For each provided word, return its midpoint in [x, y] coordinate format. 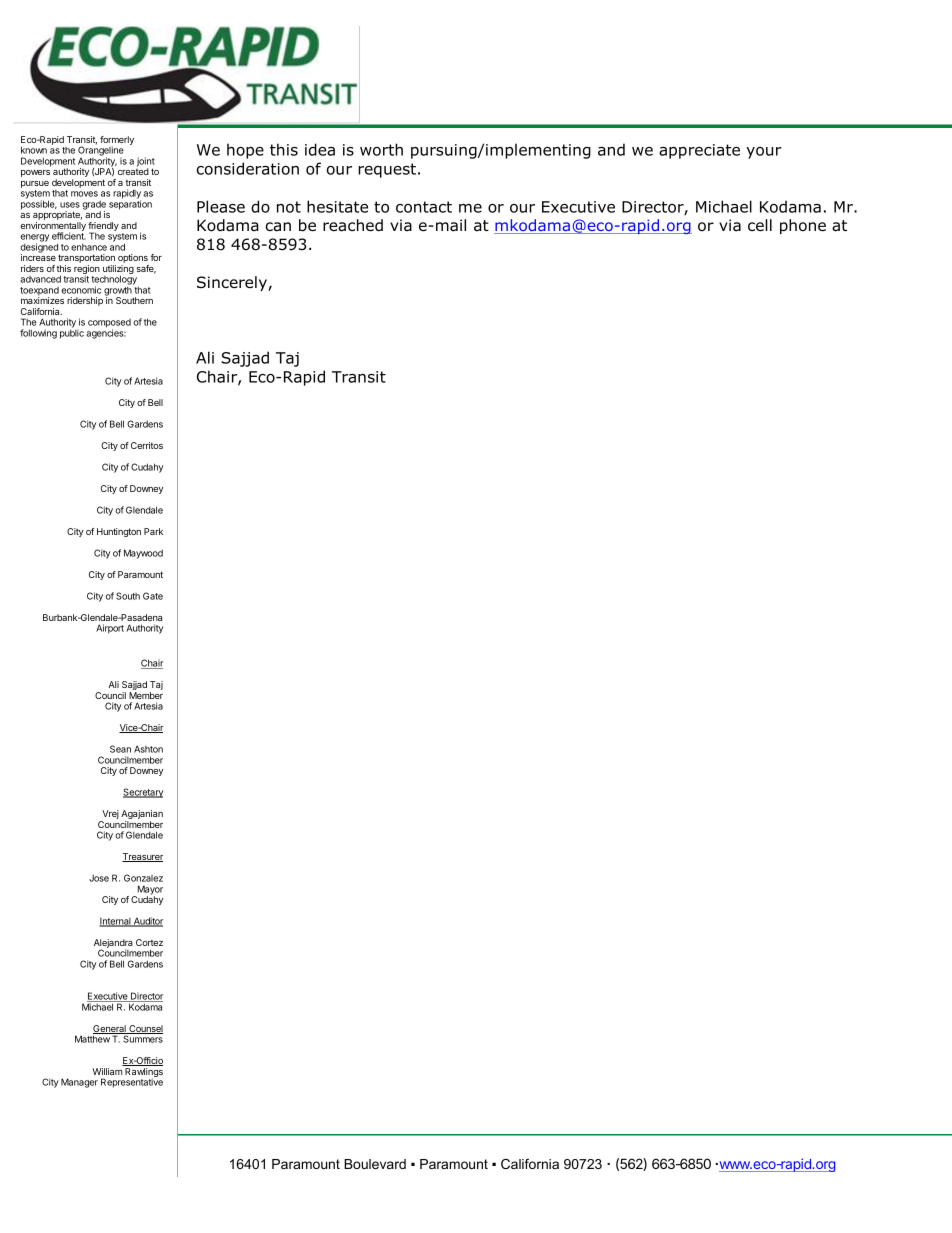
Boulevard [375, 1164]
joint [146, 163]
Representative [132, 1083]
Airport [110, 629]
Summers [142, 1038]
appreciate [699, 151]
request [387, 170]
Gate [153, 596]
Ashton [148, 749]
